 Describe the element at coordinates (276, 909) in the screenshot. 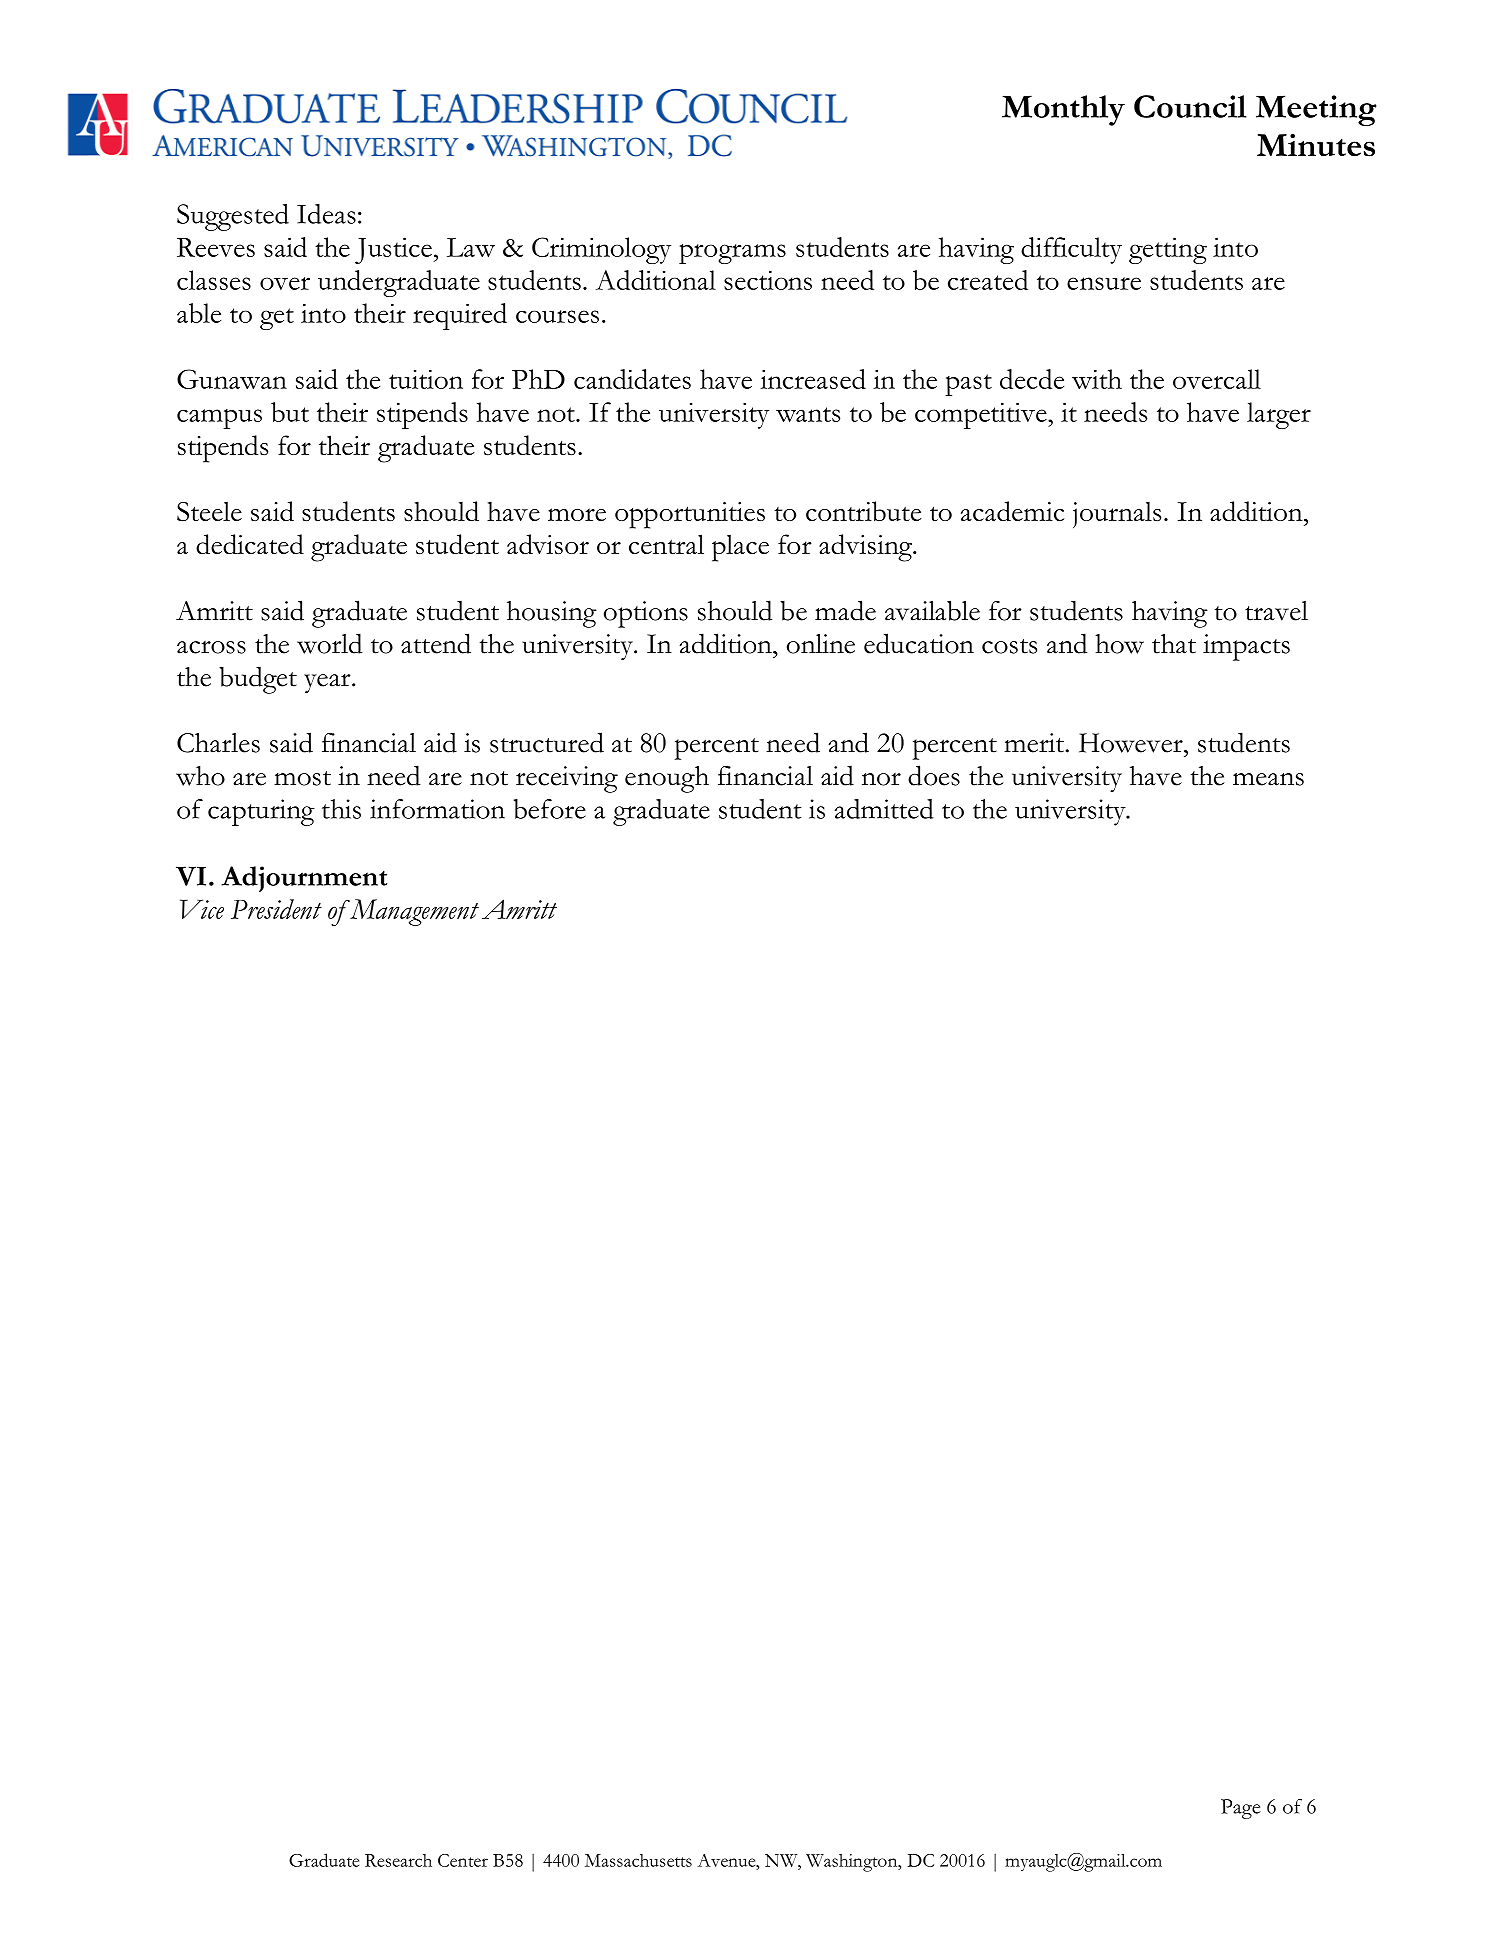

I see `President` at that location.
